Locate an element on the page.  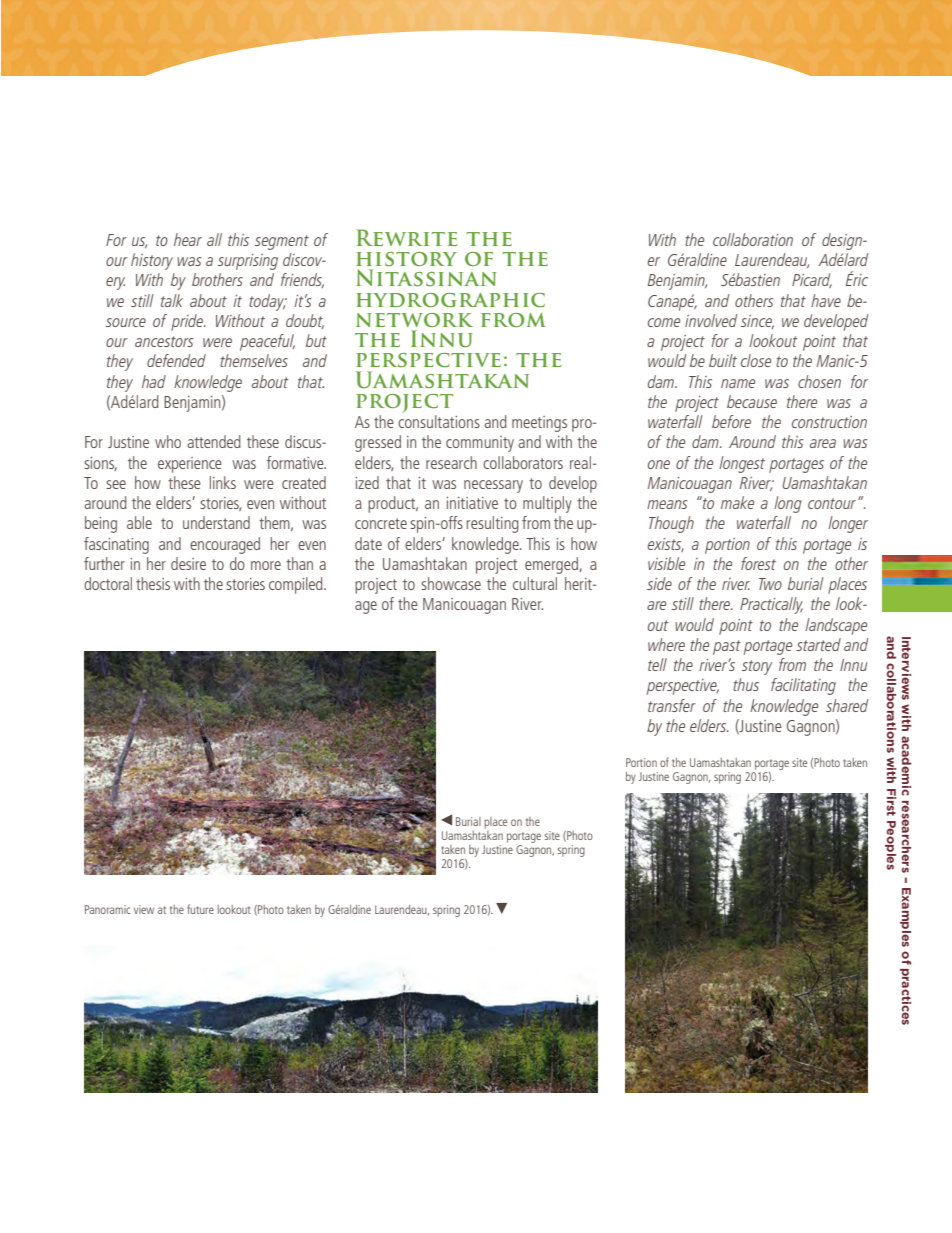
showcase is located at coordinates (451, 583).
